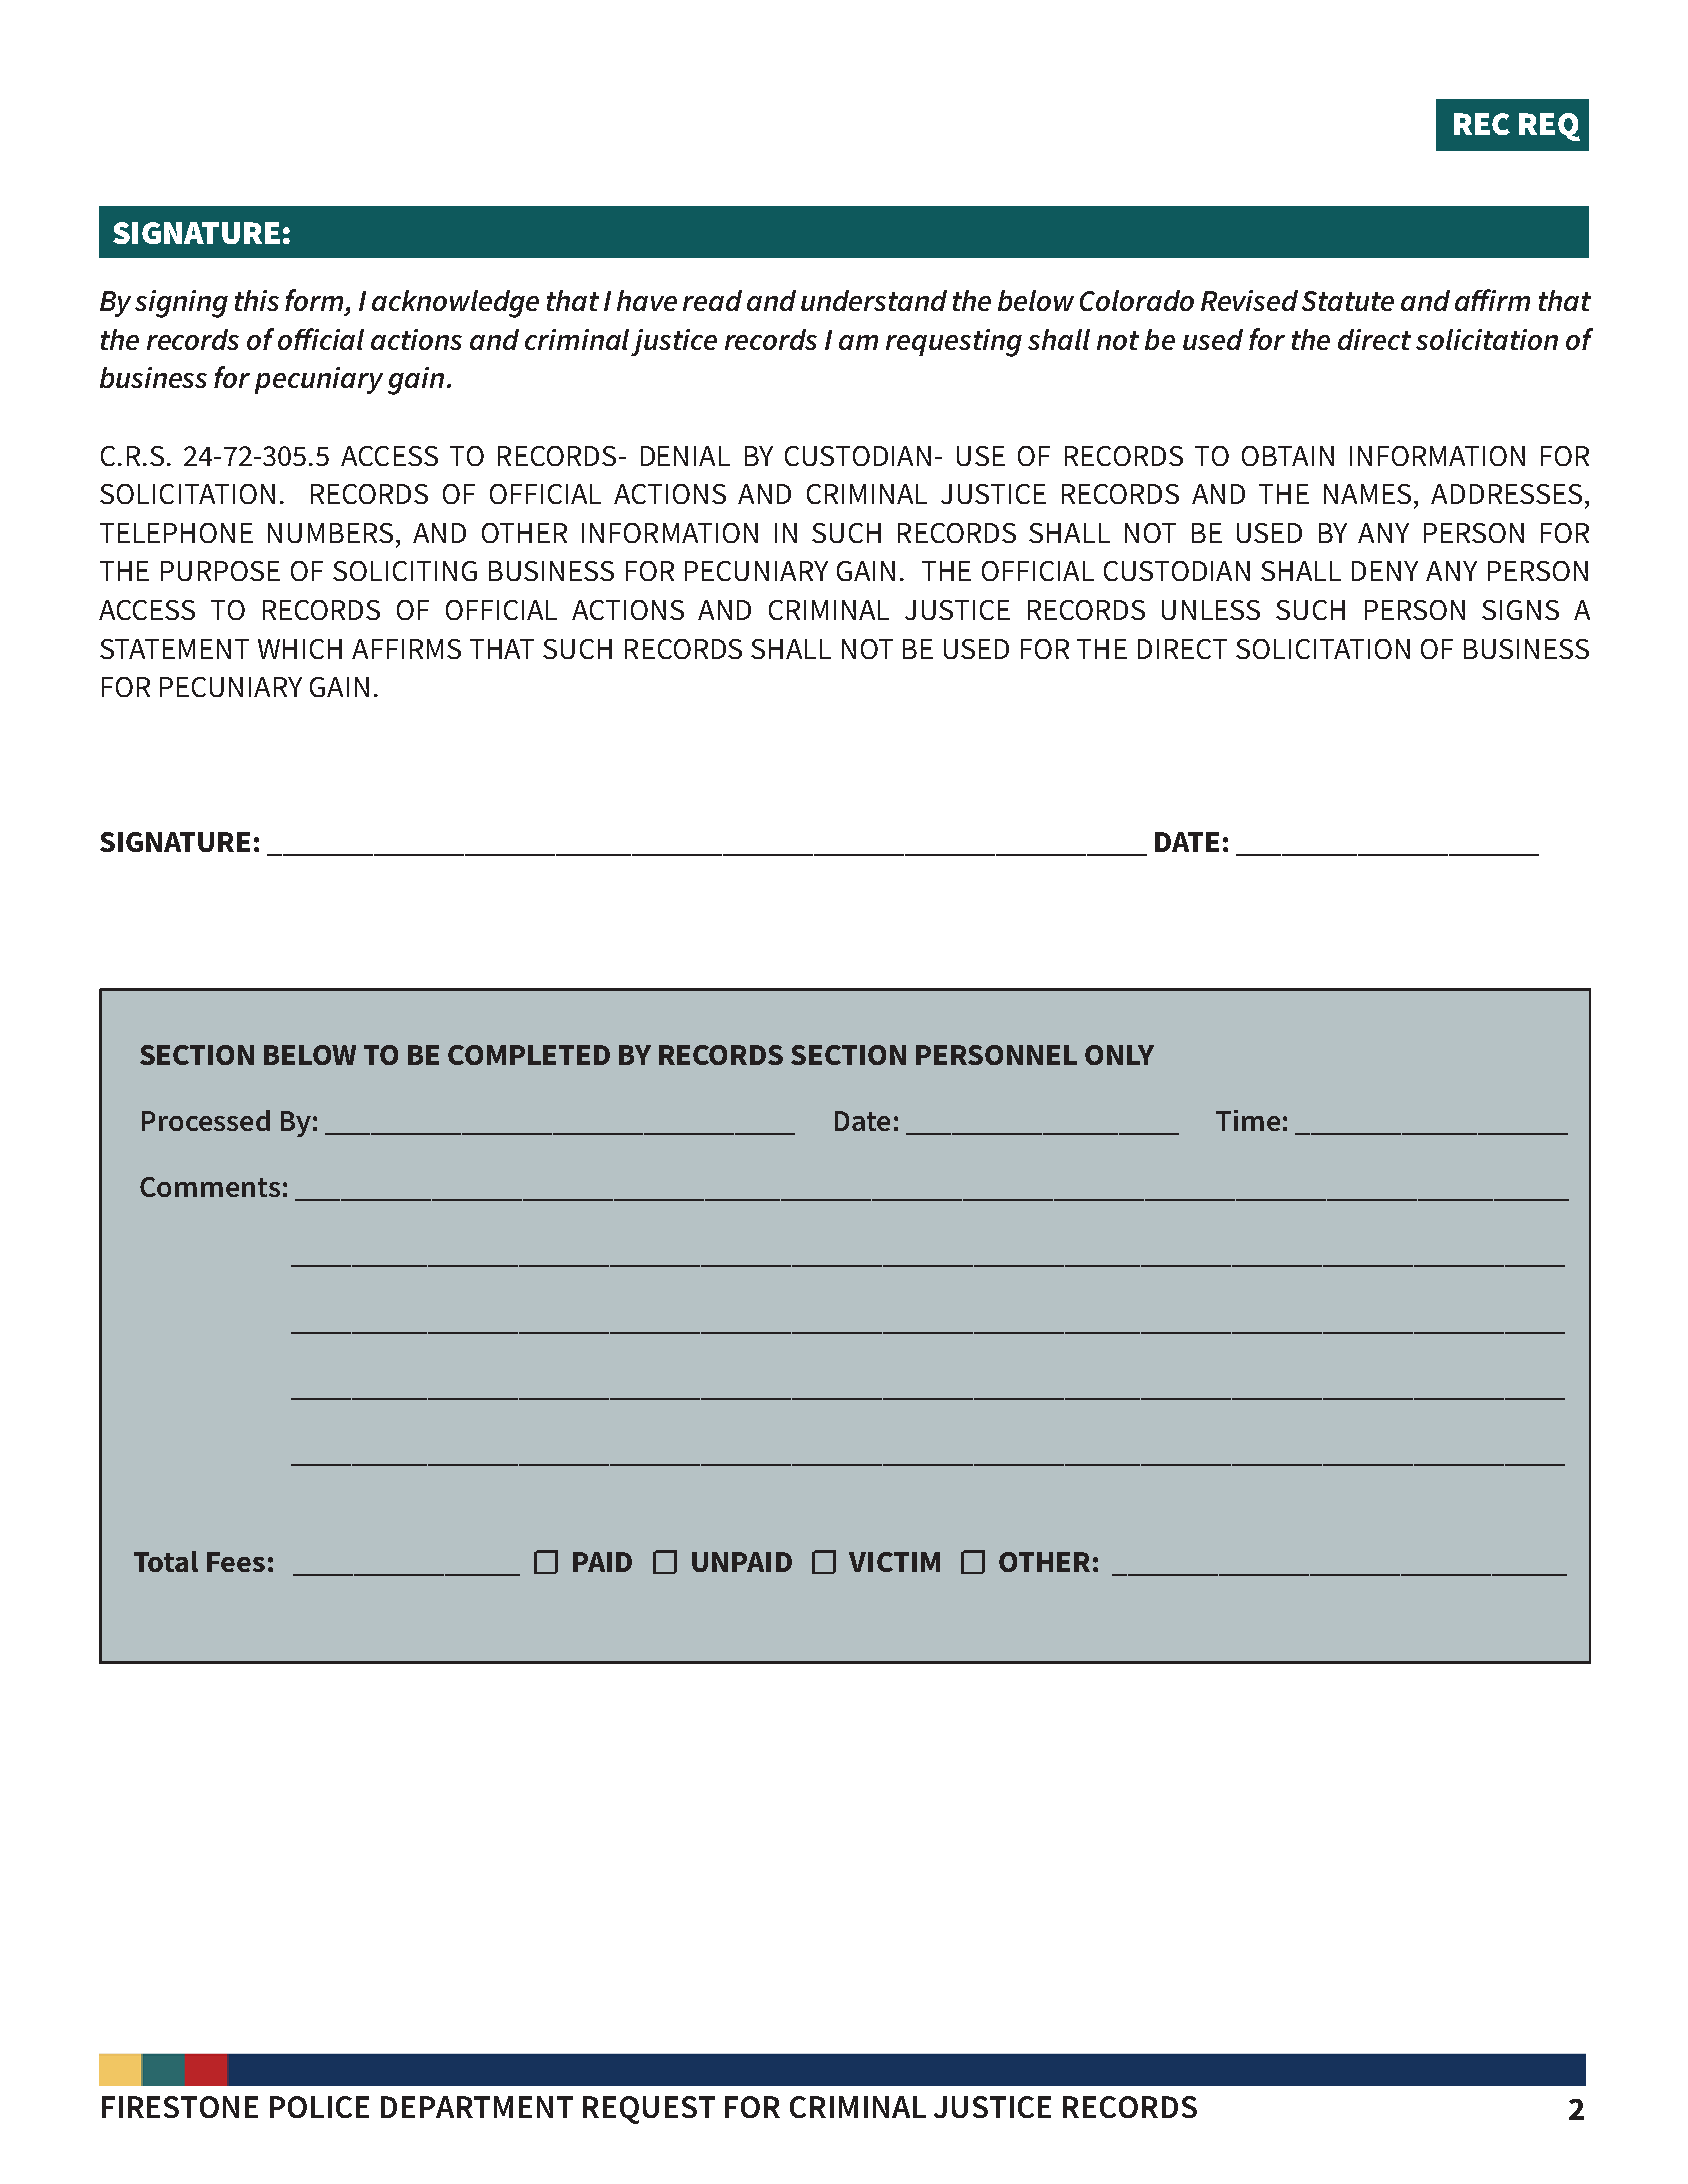 The width and height of the document is (1688, 2184). Describe the element at coordinates (1348, 301) in the document. I see `Statute` at that location.
